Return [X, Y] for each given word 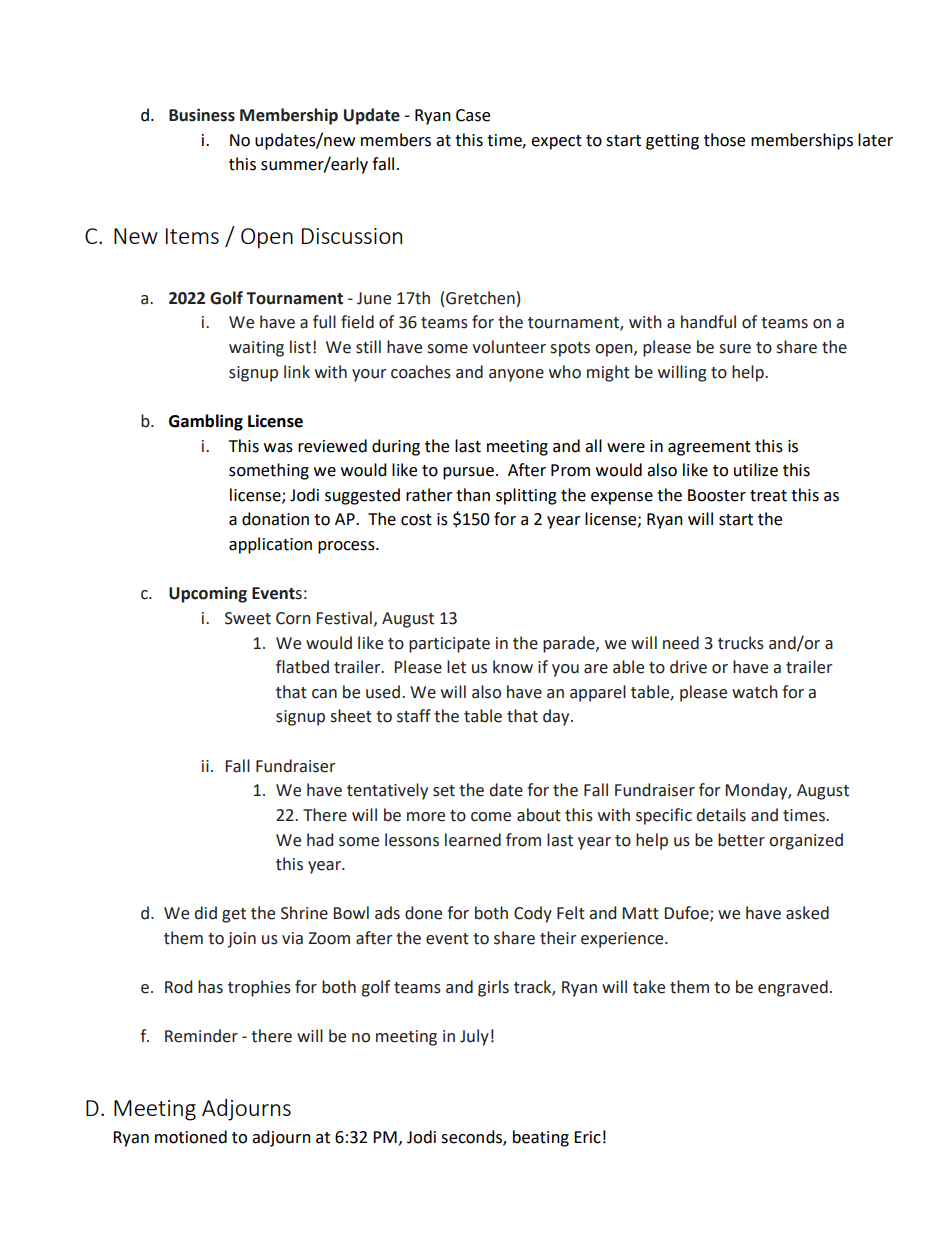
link [297, 371]
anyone [516, 375]
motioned [191, 1137]
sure [735, 349]
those [724, 140]
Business [202, 115]
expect [556, 142]
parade [570, 644]
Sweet [248, 618]
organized [806, 841]
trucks [741, 643]
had [320, 840]
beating [541, 1138]
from [523, 840]
